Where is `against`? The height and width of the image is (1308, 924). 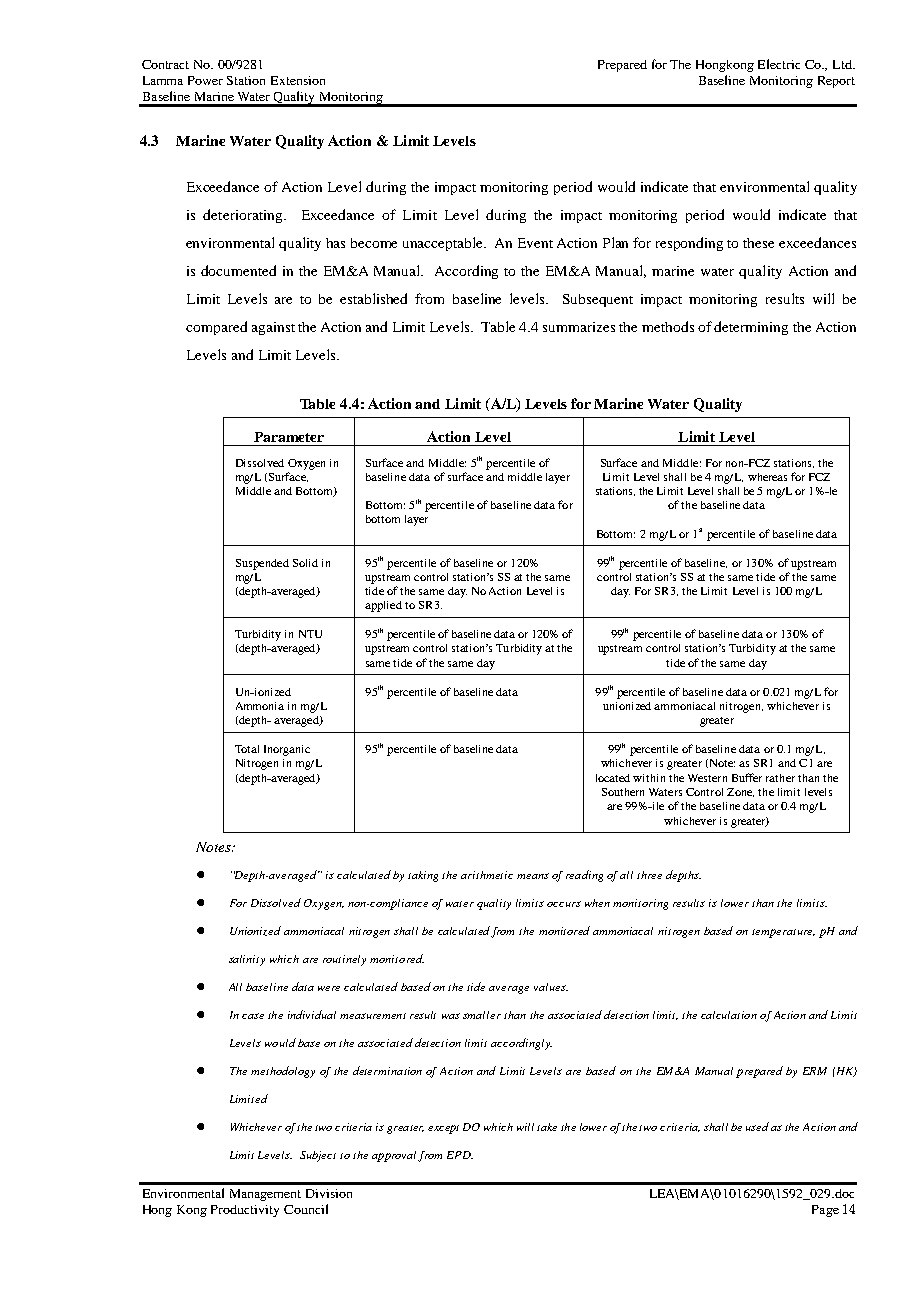
against is located at coordinates (273, 328).
